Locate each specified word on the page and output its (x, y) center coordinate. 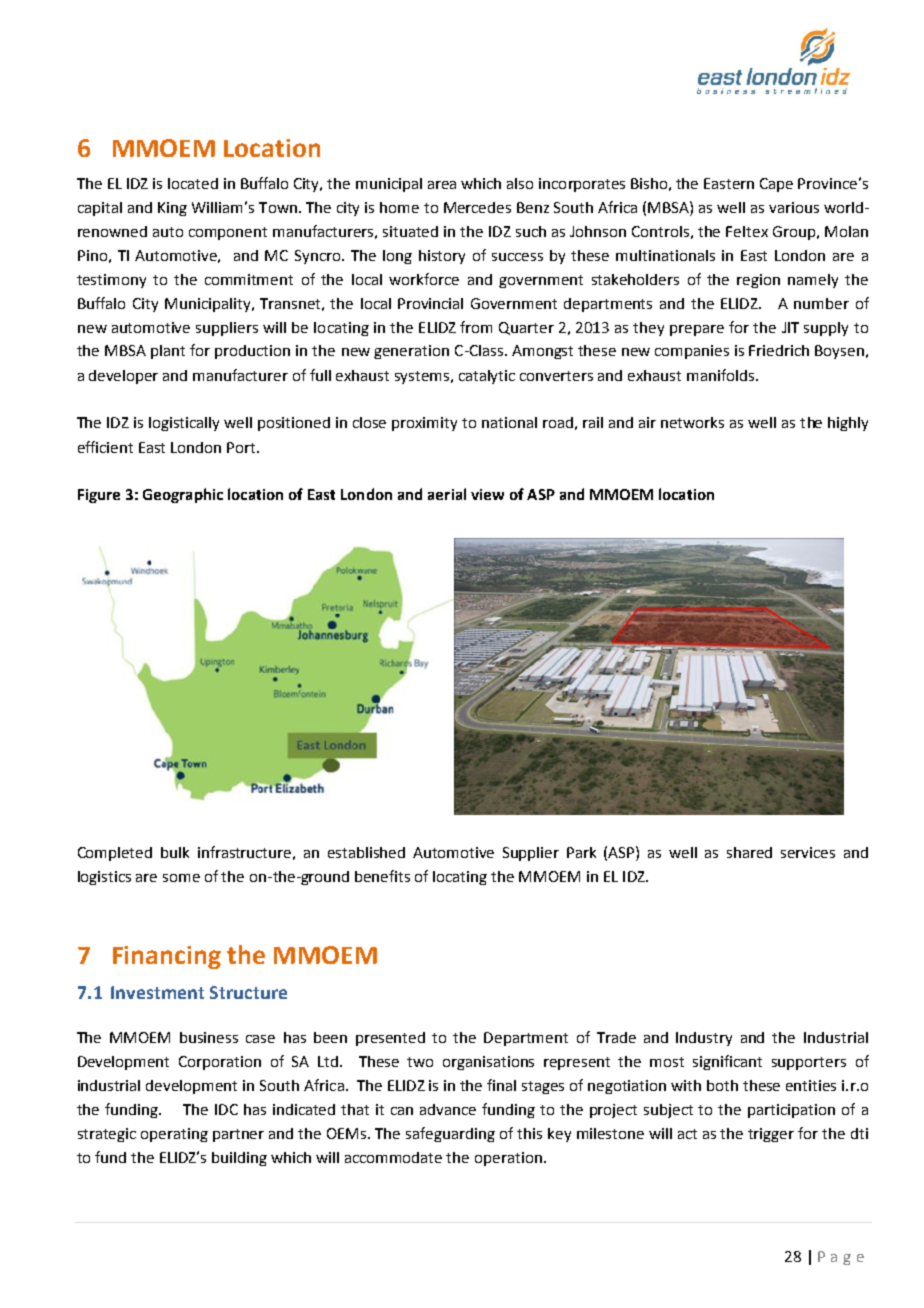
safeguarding (450, 1134)
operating (174, 1135)
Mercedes (477, 207)
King (172, 209)
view (487, 494)
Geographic (183, 495)
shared (749, 852)
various (794, 207)
